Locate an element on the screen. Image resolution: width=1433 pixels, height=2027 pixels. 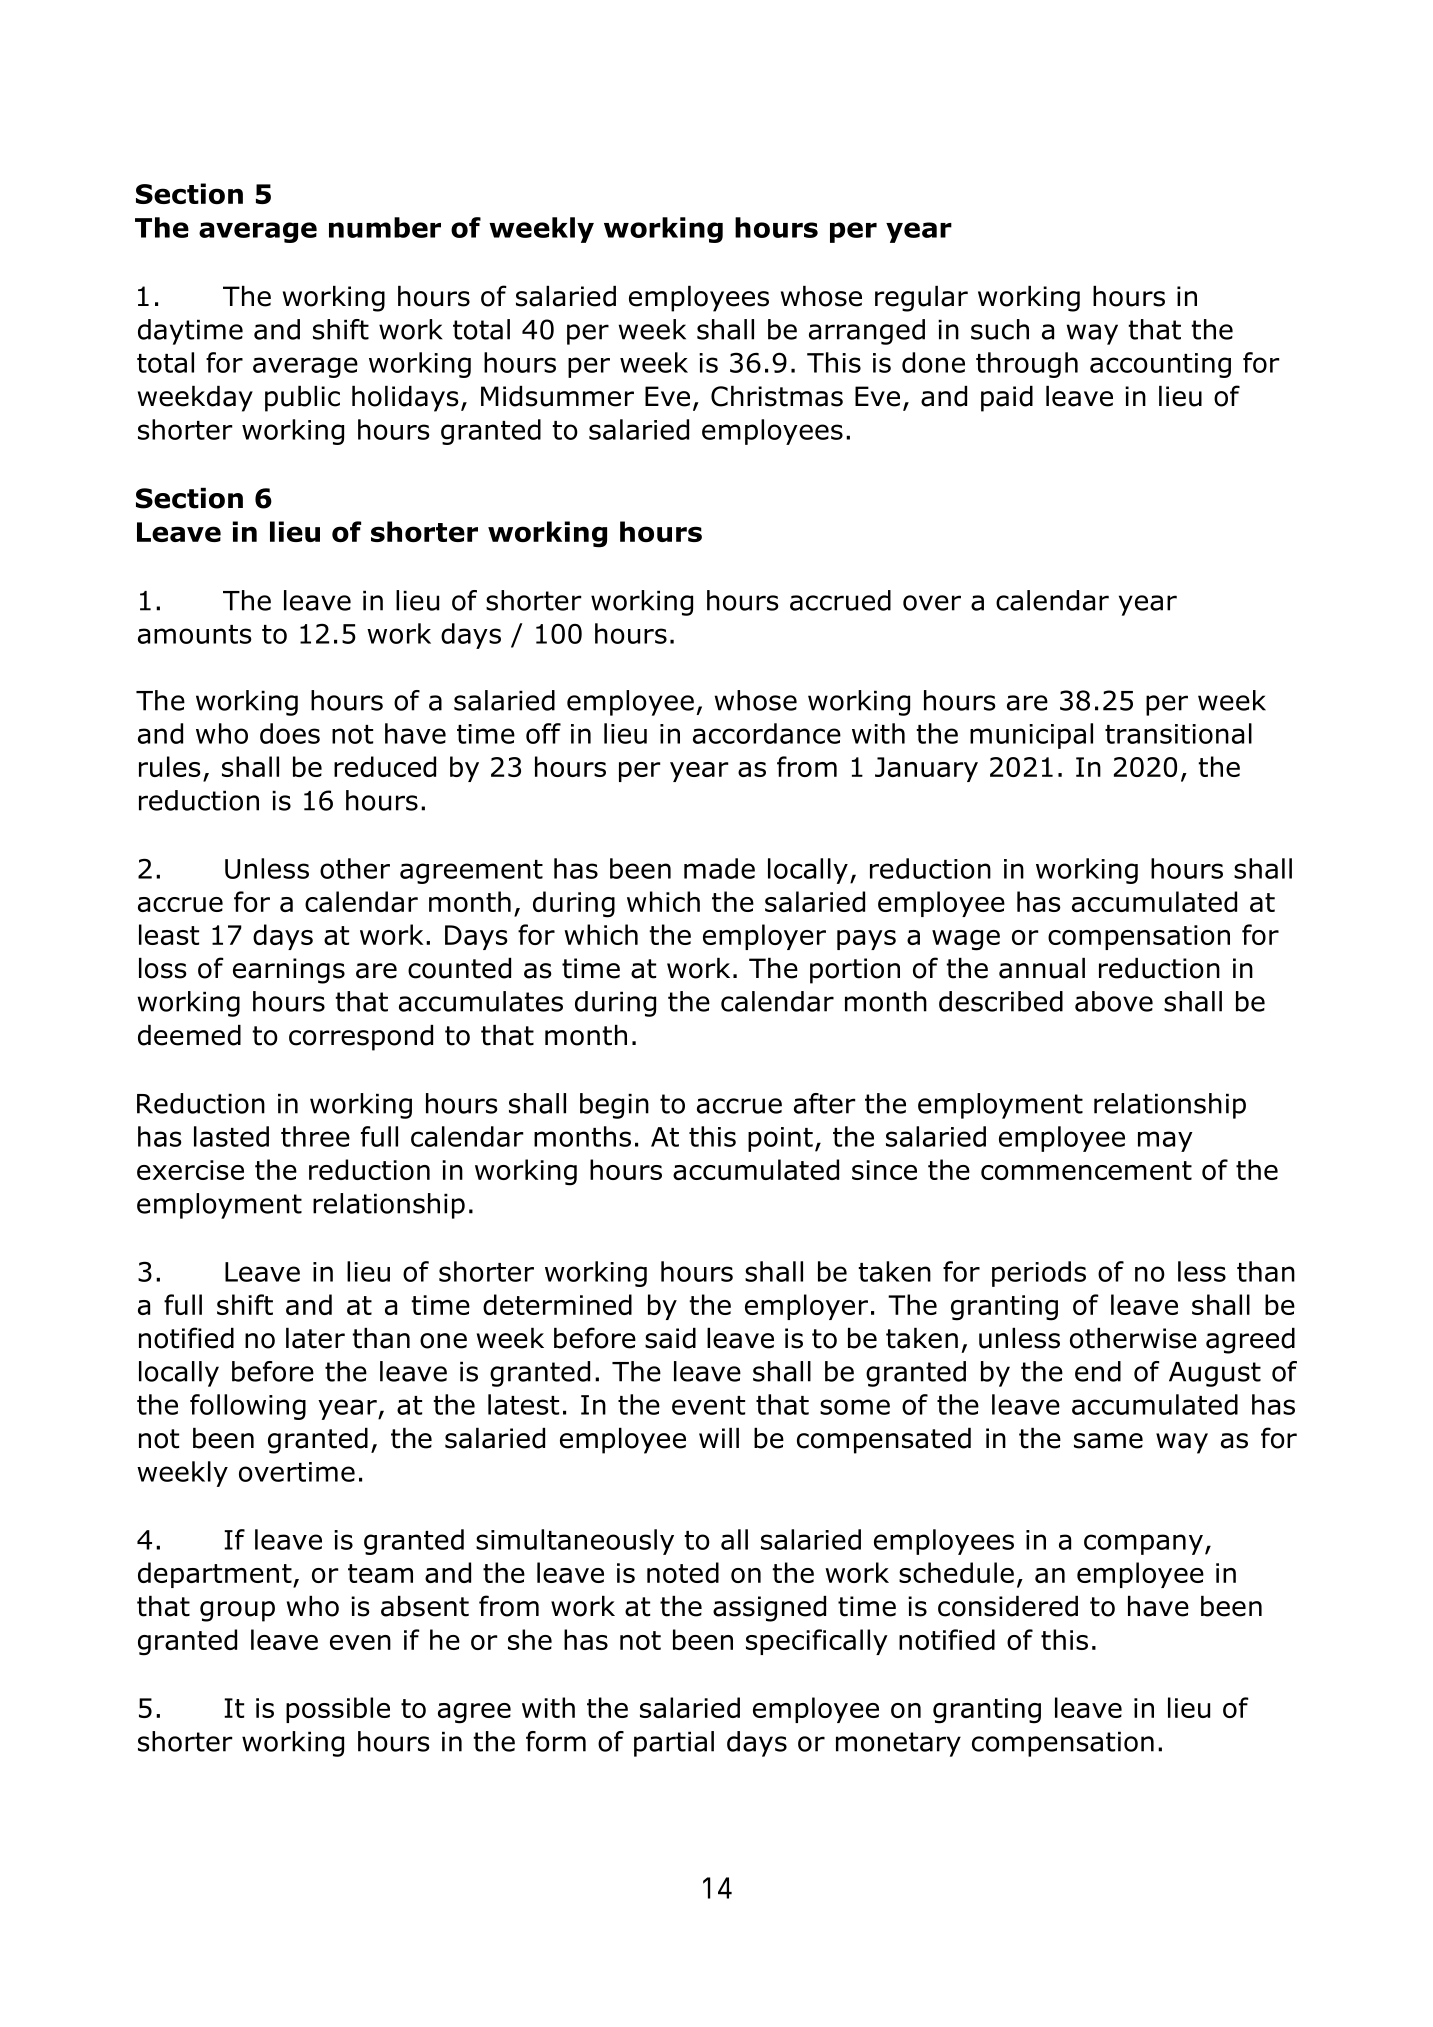
made is located at coordinates (719, 868).
